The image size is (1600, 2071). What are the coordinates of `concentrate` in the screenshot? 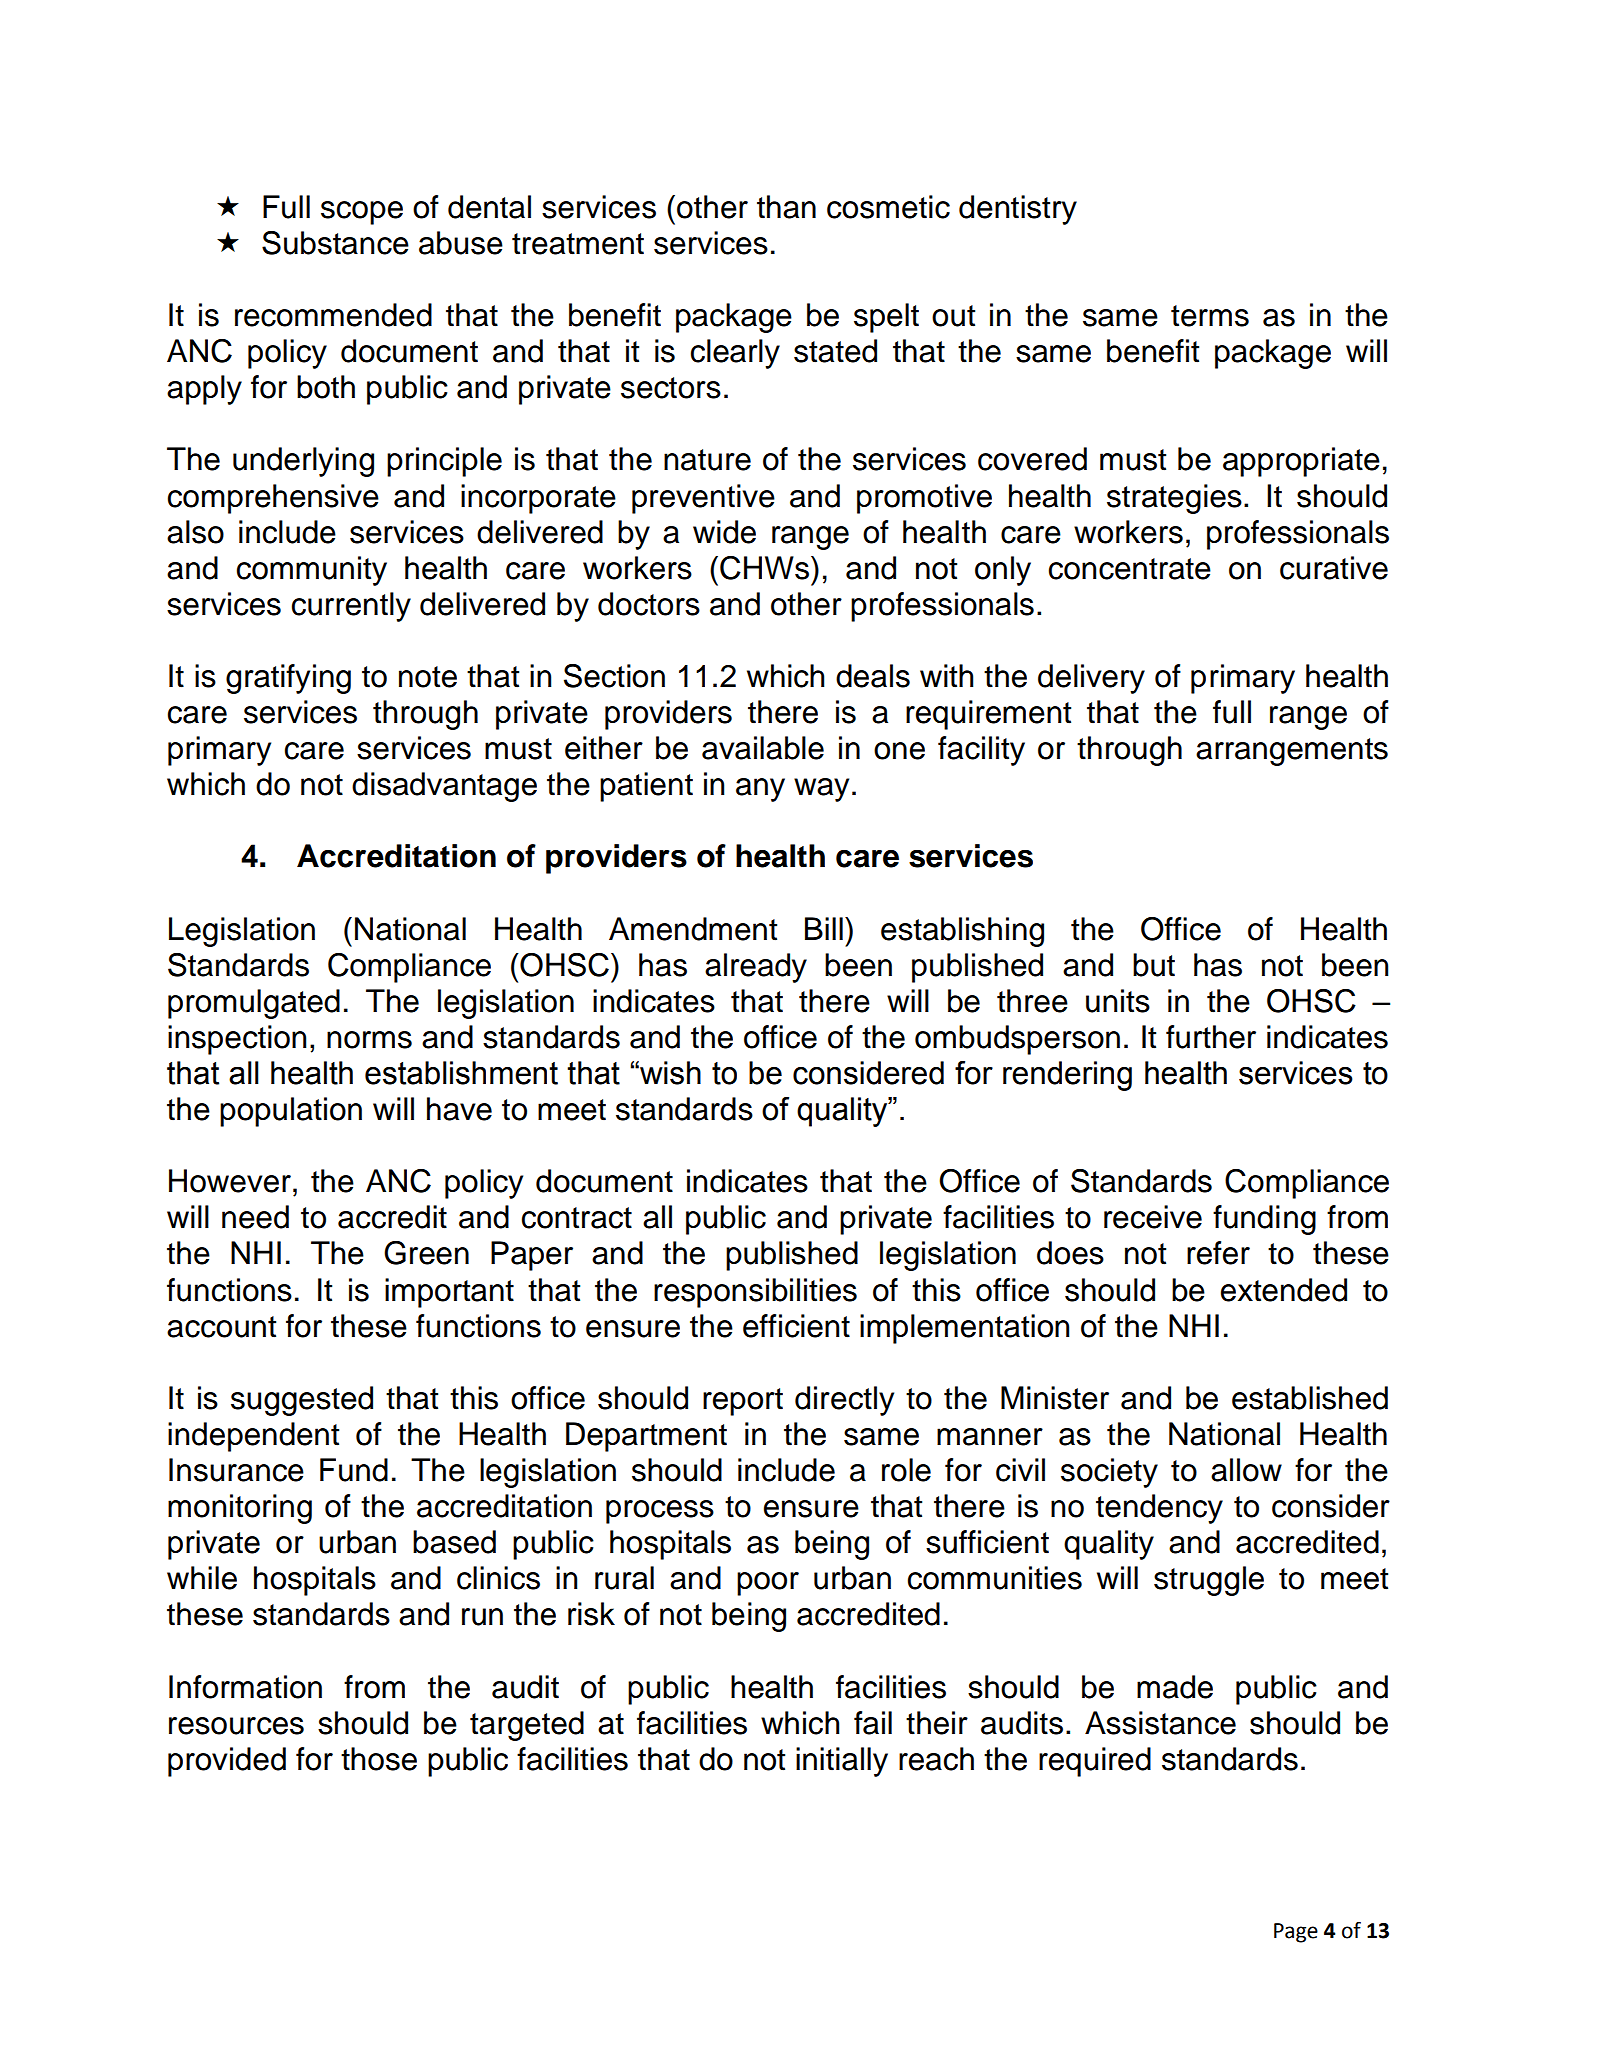 It's located at (1130, 569).
